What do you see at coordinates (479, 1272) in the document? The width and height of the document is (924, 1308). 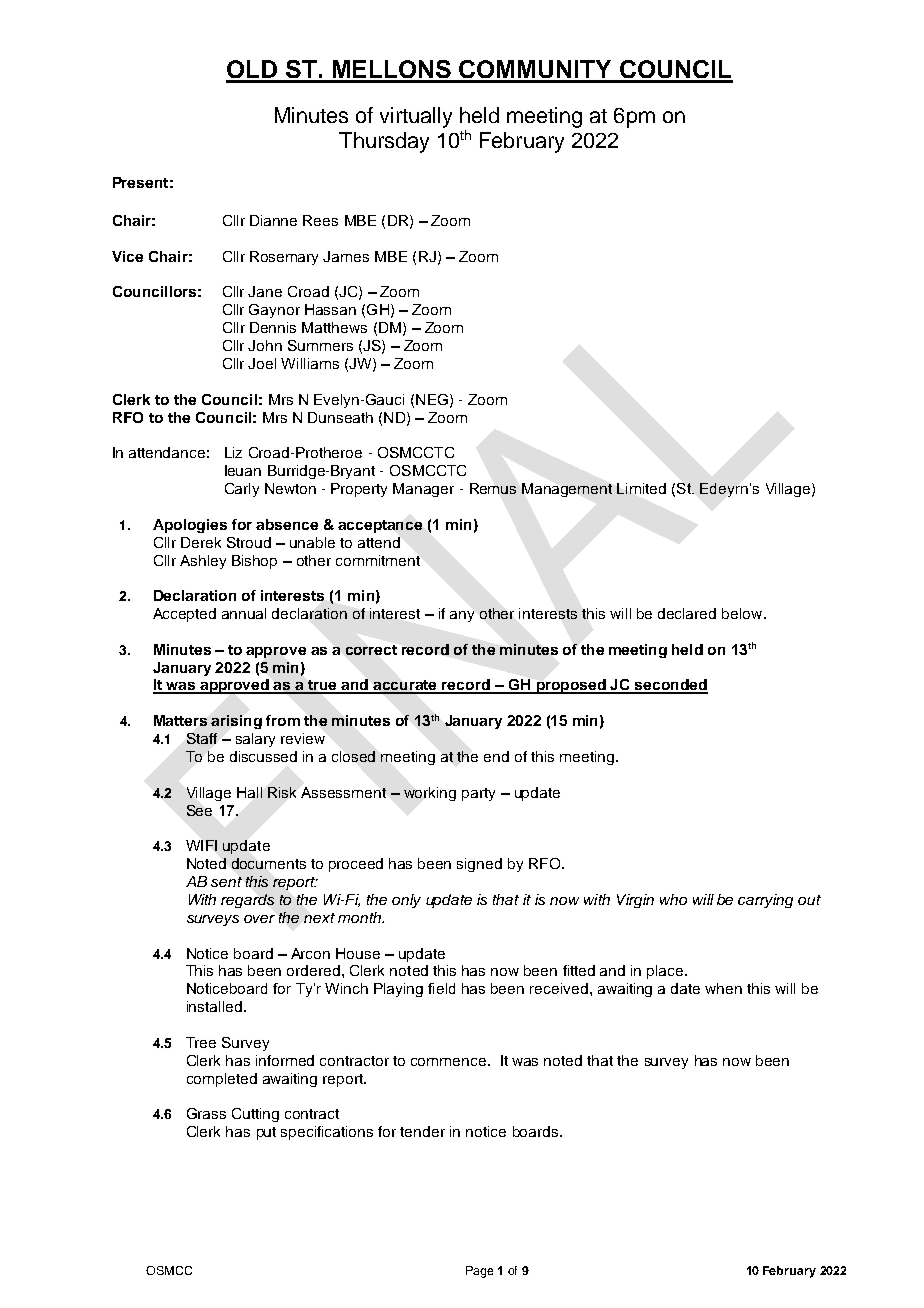 I see `Page` at bounding box center [479, 1272].
